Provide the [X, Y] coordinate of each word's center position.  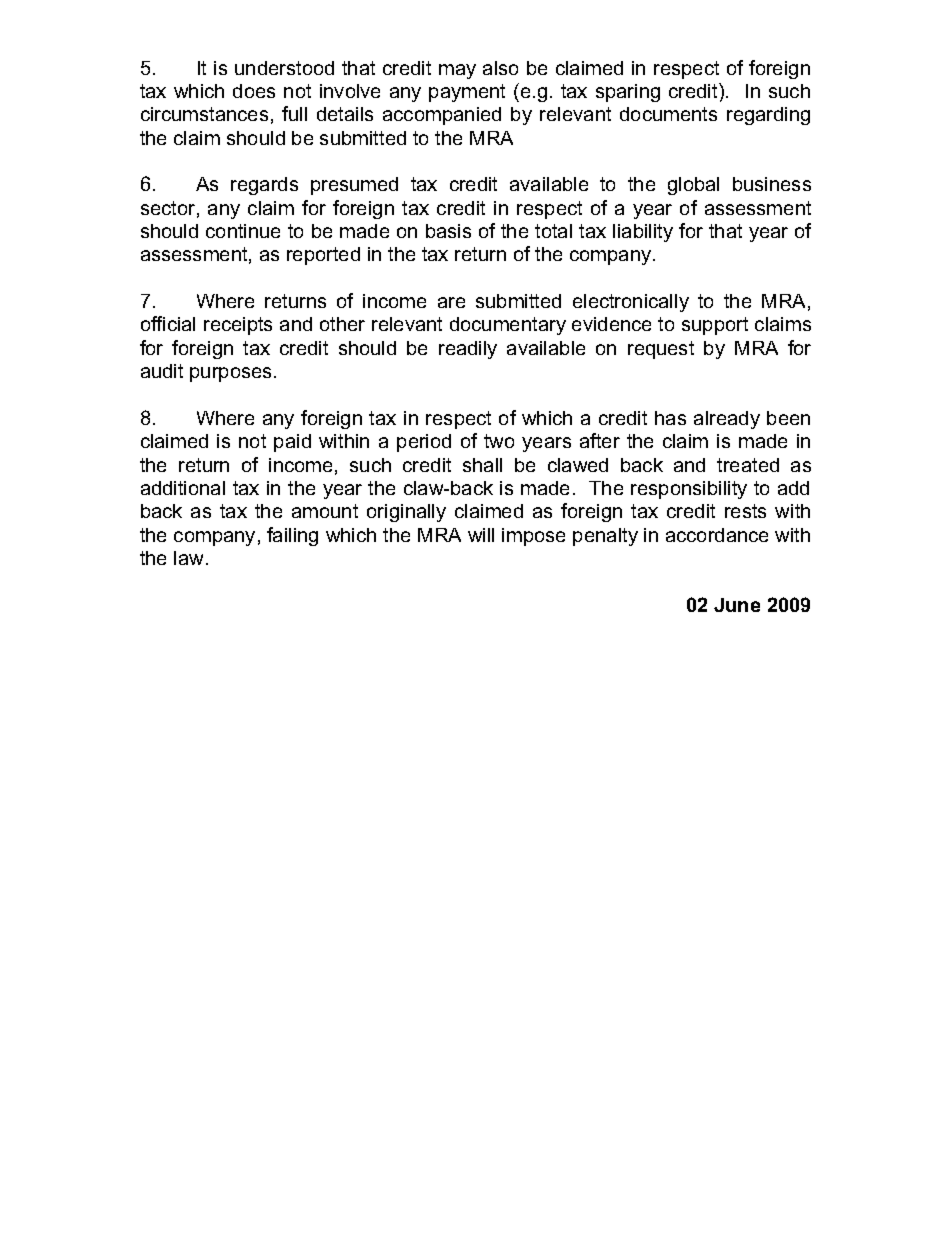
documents [668, 114]
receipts [238, 326]
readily [468, 350]
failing [292, 536]
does [254, 91]
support [715, 326]
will [481, 535]
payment [467, 93]
